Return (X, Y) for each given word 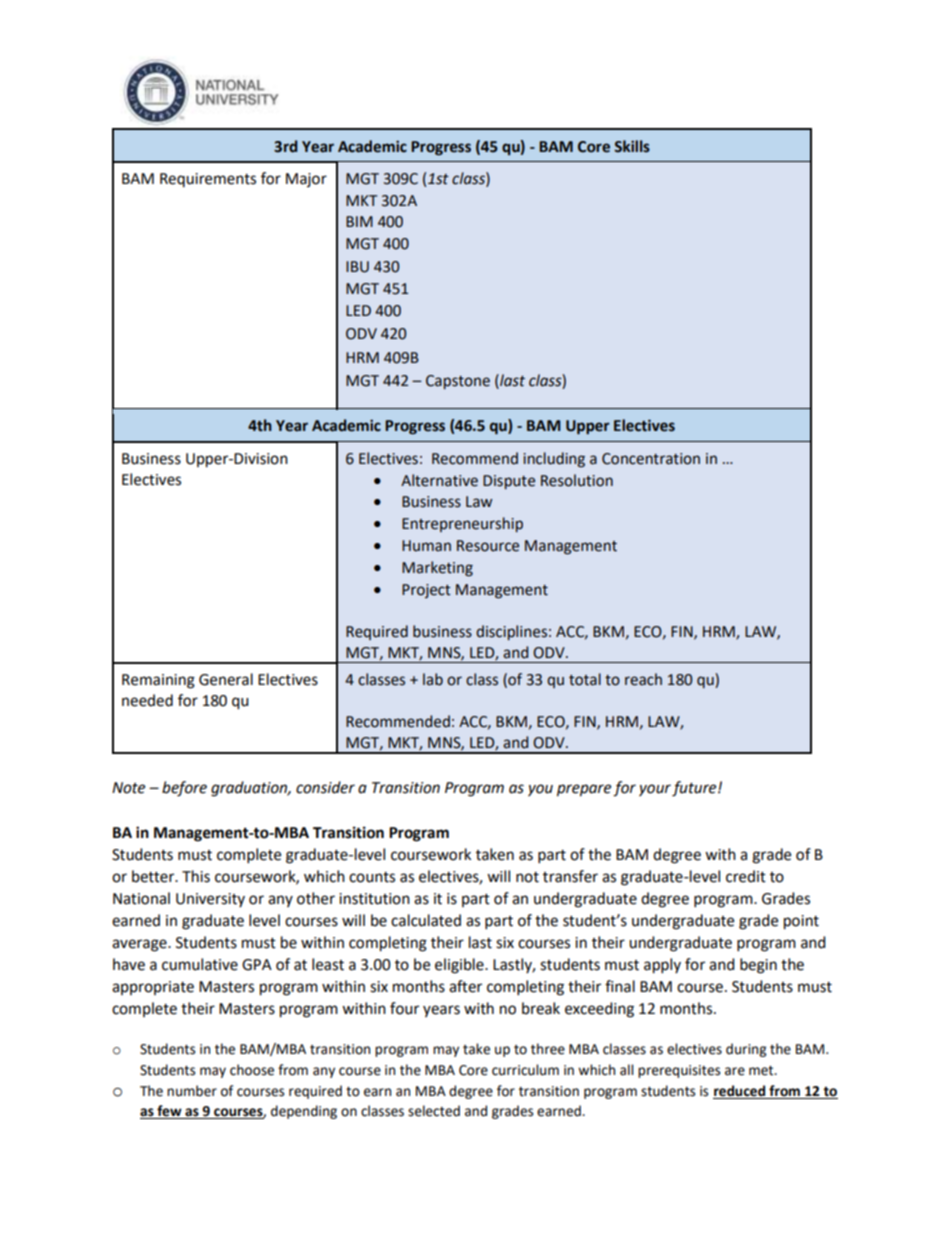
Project (426, 591)
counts (372, 877)
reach (643, 679)
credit (746, 876)
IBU (357, 267)
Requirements (208, 180)
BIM (359, 221)
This (196, 876)
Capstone (458, 382)
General (226, 679)
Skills (632, 146)
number (192, 1091)
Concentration (651, 459)
